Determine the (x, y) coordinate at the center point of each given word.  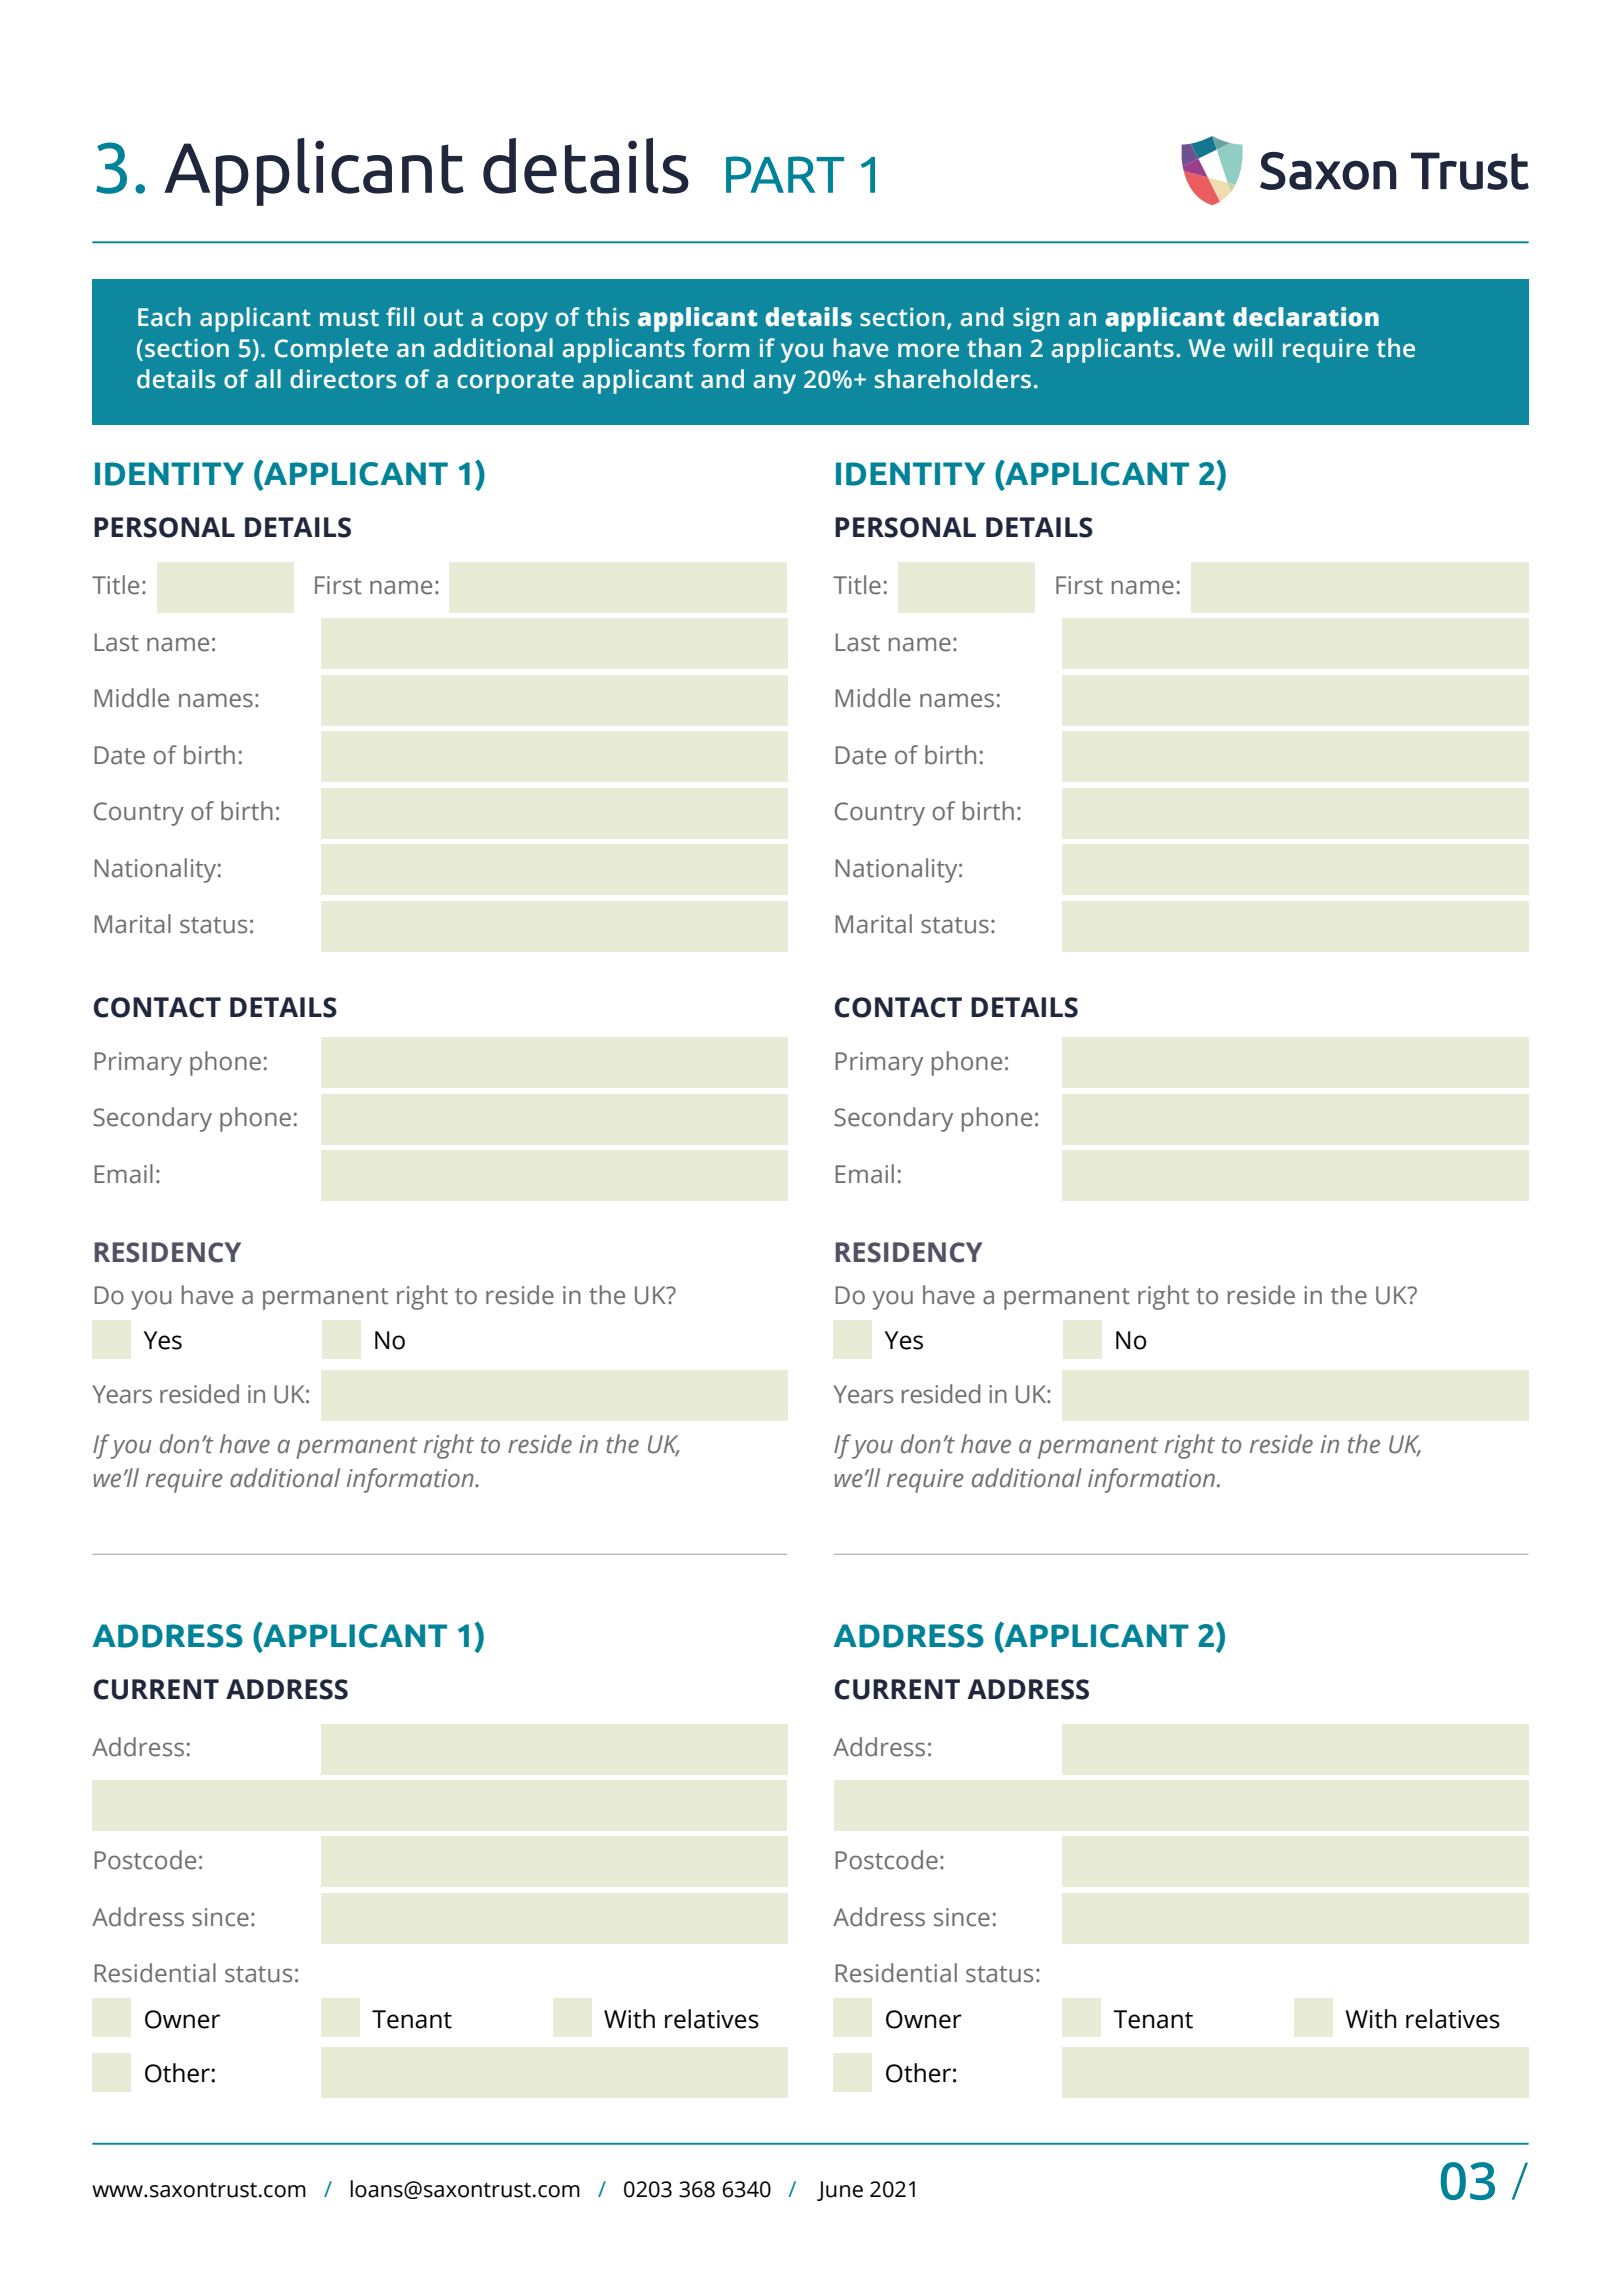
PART (785, 174)
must (349, 318)
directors (343, 379)
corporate (515, 382)
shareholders (953, 379)
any (775, 384)
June (840, 2191)
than (994, 348)
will (1252, 347)
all (268, 379)
